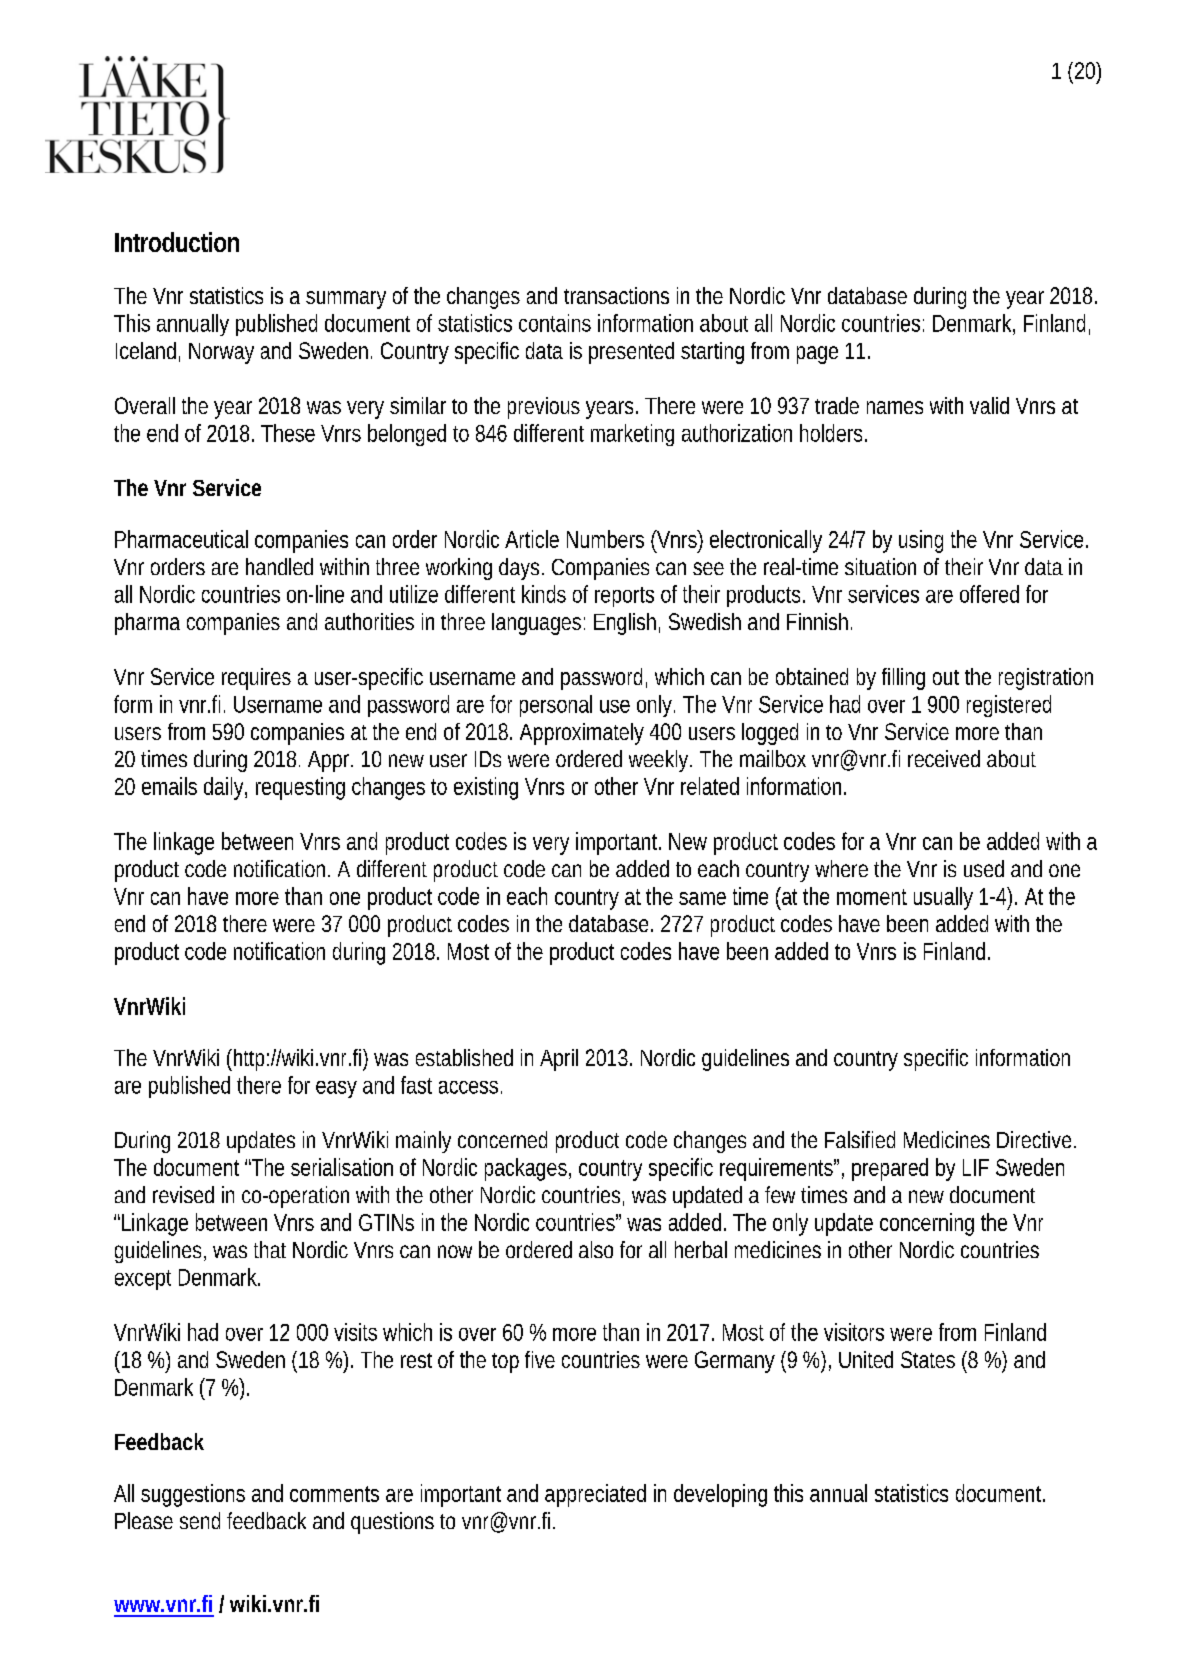  I want to click on Falsified, so click(860, 1139).
